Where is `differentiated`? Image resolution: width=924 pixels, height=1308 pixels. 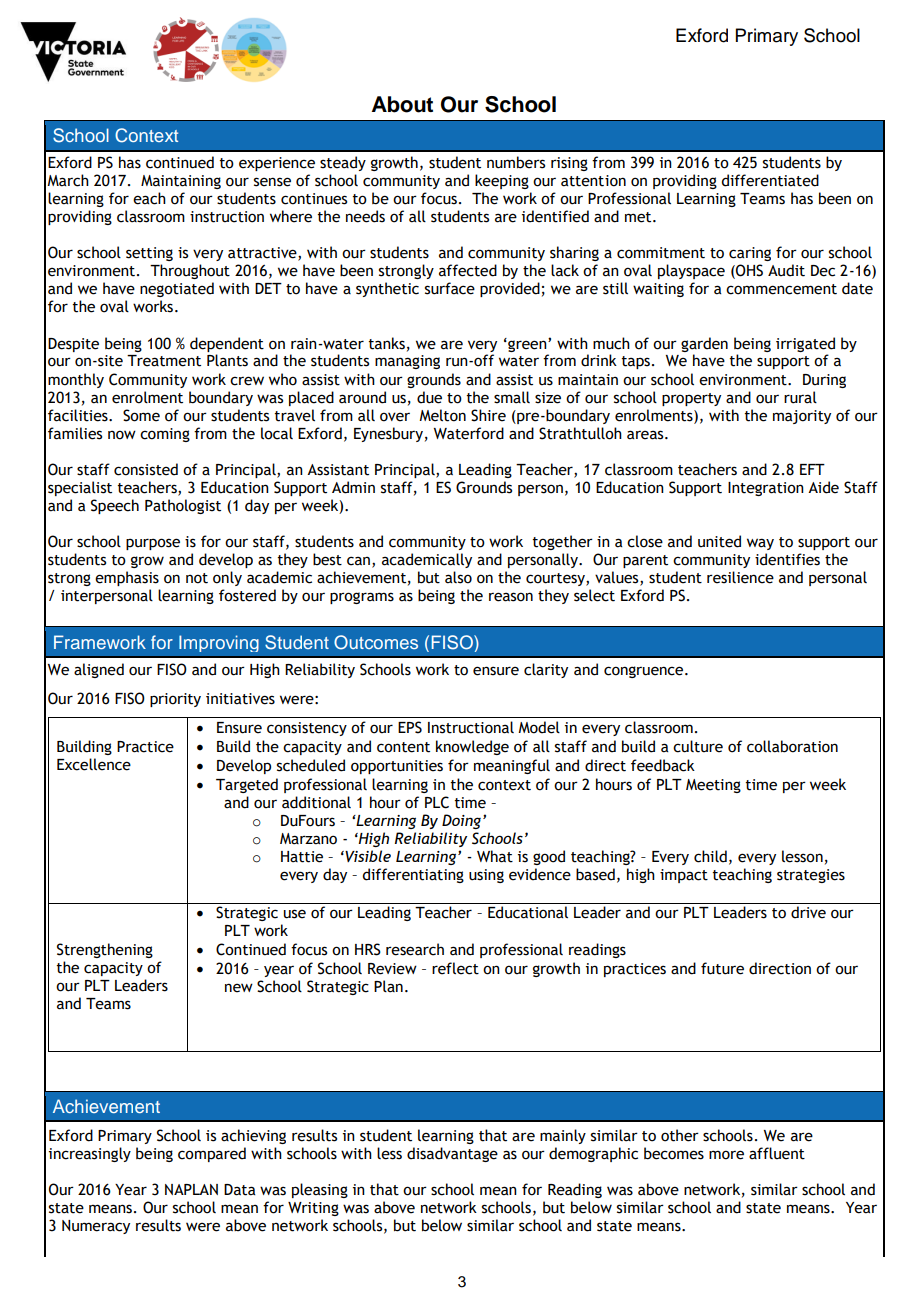
differentiated is located at coordinates (770, 180).
